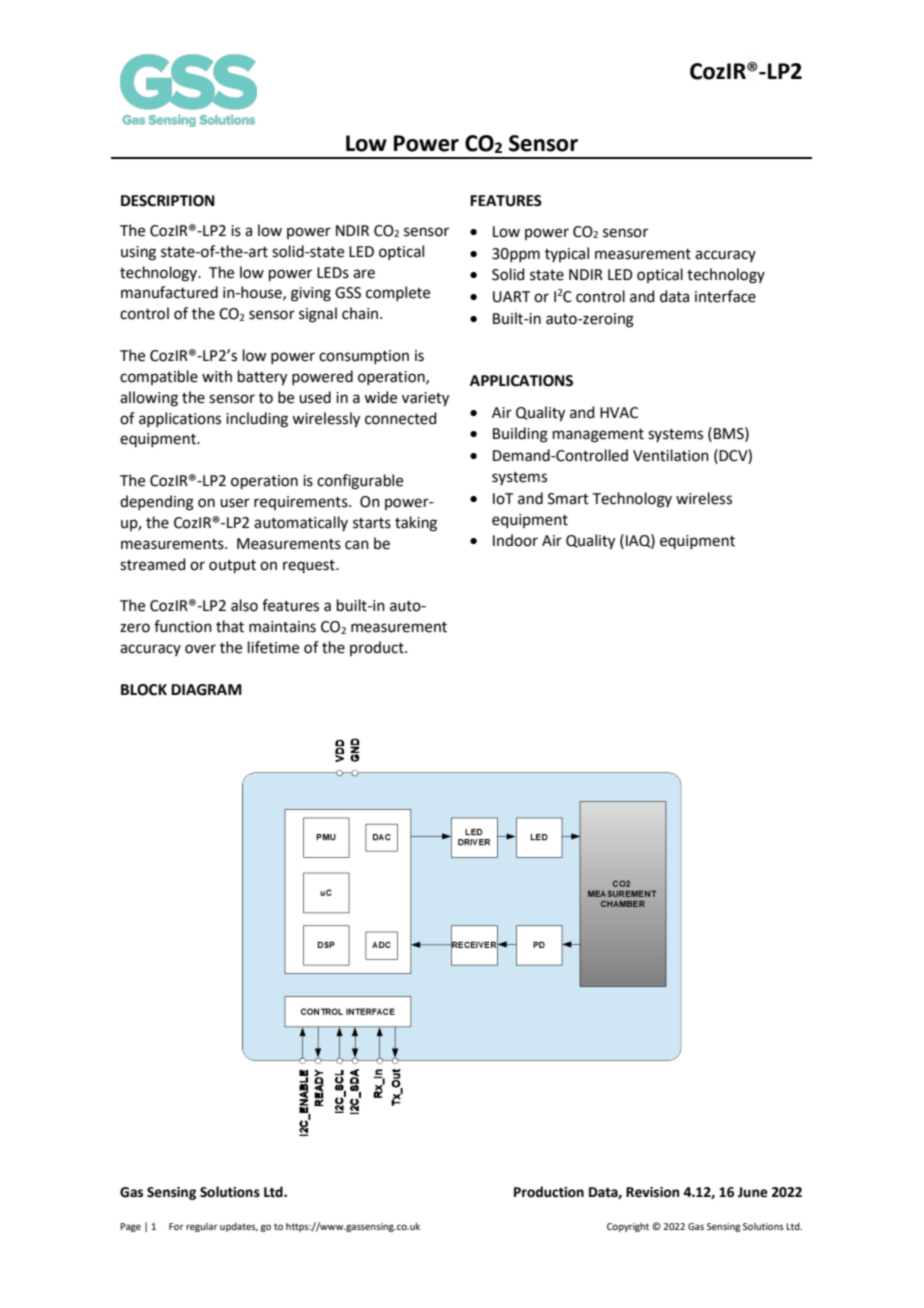 The image size is (924, 1308). Describe the element at coordinates (725, 296) in the image. I see `interface` at that location.
